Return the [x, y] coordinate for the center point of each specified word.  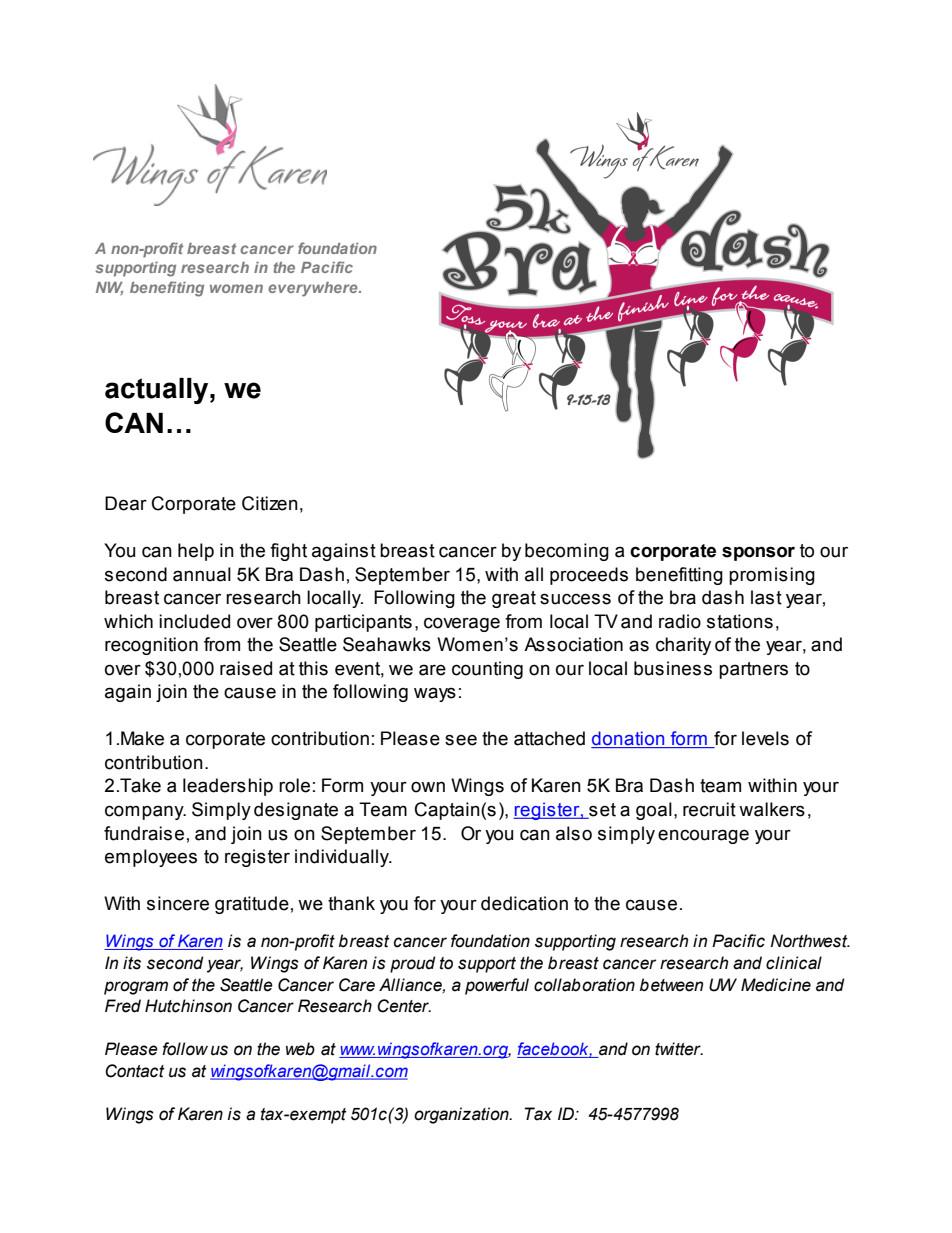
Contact [135, 1071]
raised [246, 668]
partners [753, 670]
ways [435, 694]
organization [462, 1115]
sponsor [758, 553]
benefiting [167, 289]
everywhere [314, 289]
